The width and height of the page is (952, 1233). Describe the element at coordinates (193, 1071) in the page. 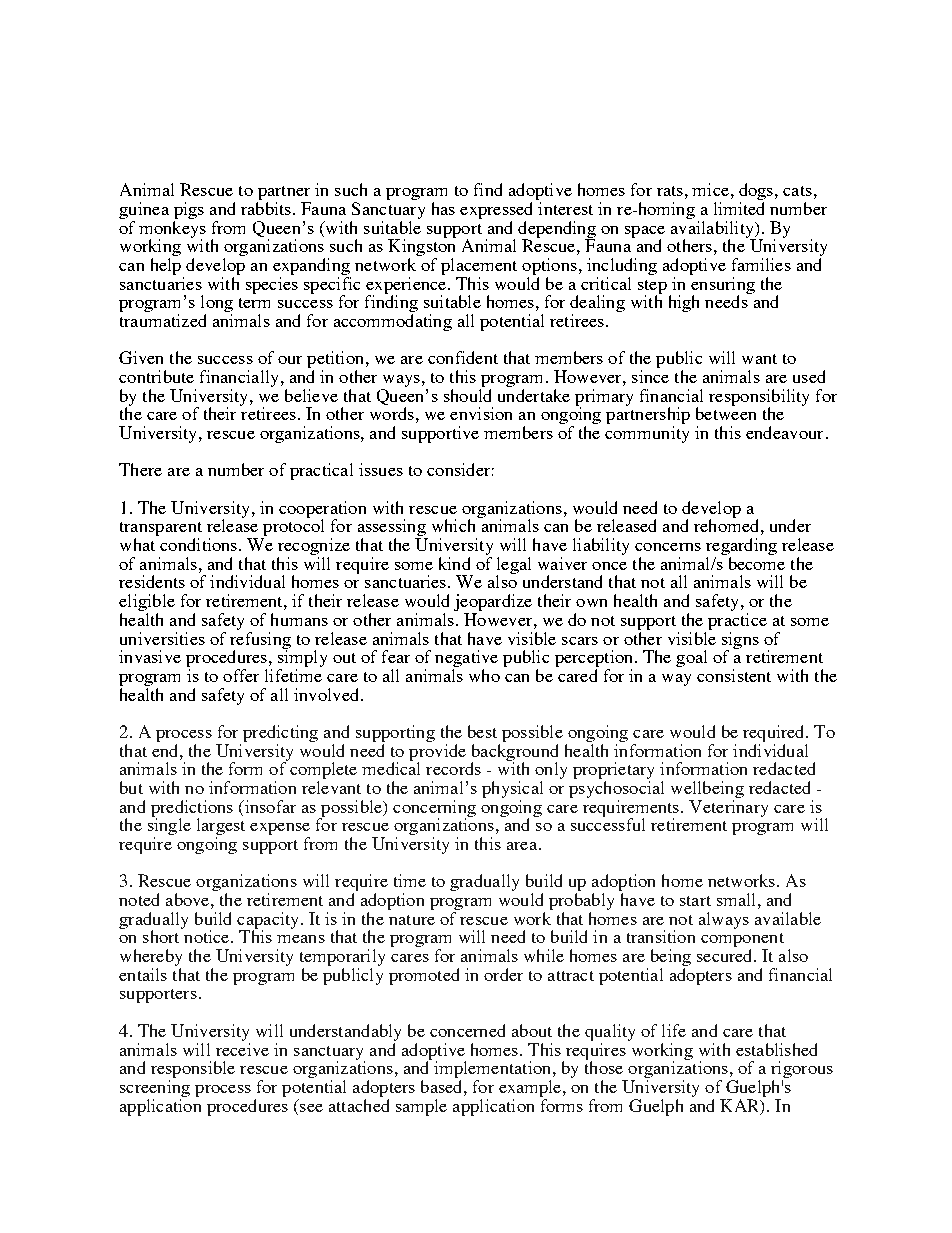

I see `responsible` at that location.
